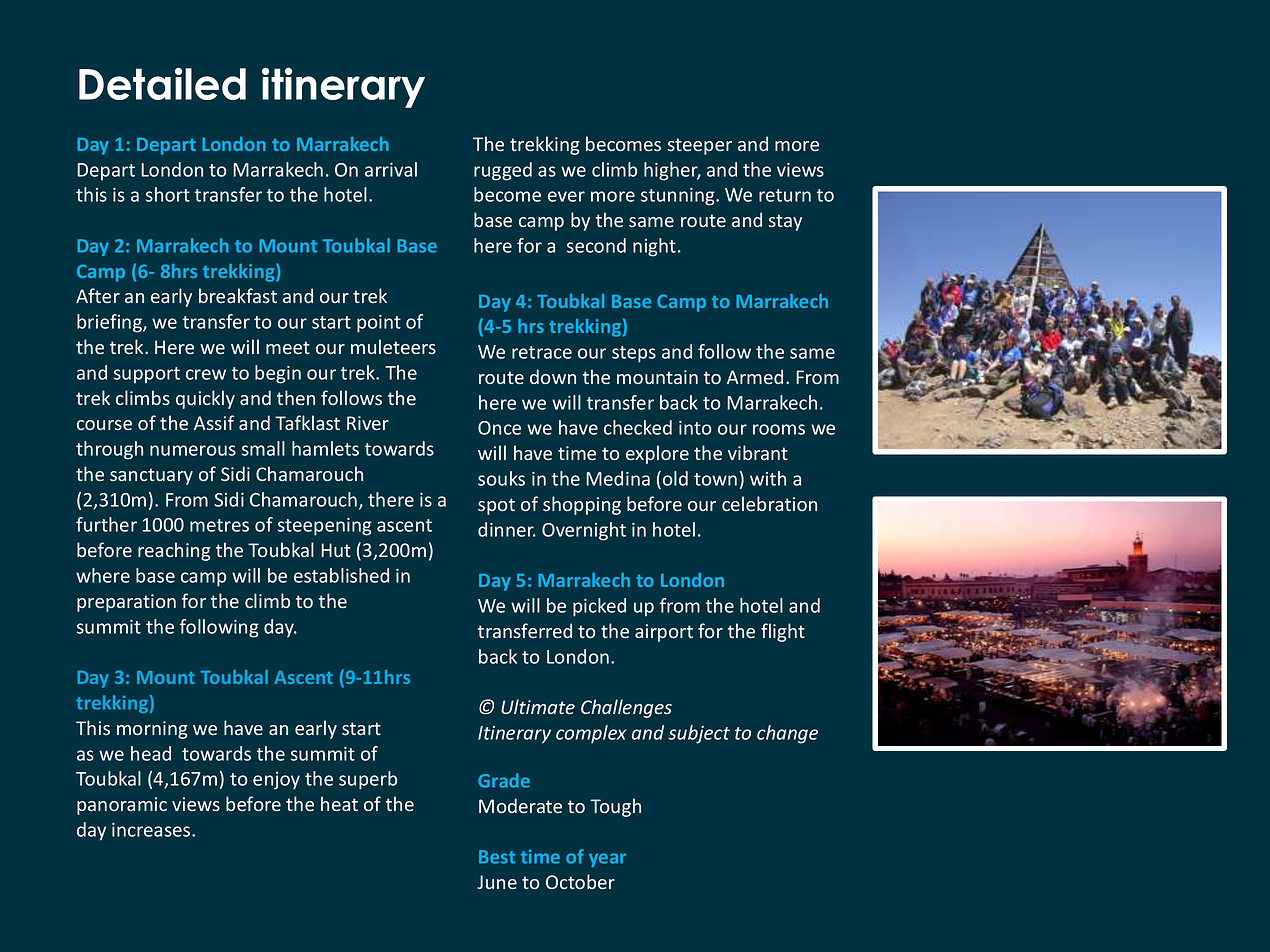 Image resolution: width=1270 pixels, height=952 pixels. Describe the element at coordinates (391, 169) in the document. I see `arrival` at that location.
